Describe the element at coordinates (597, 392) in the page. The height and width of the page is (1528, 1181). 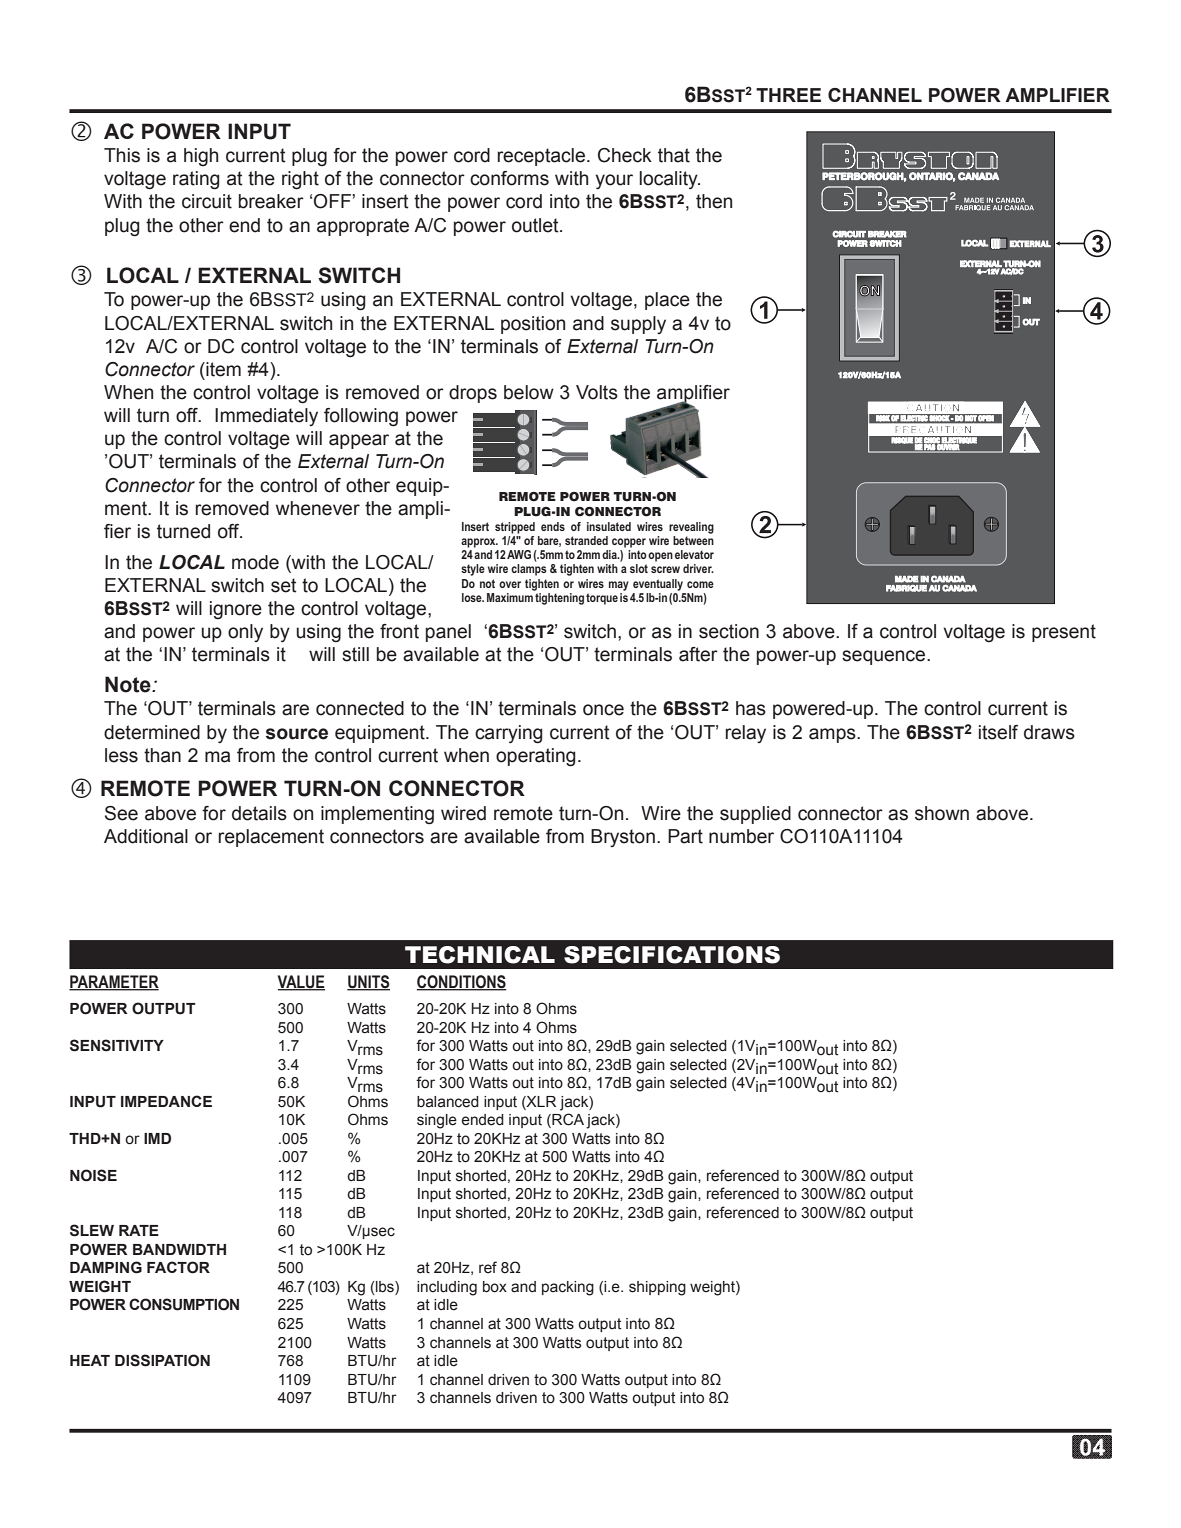
I see `Volts` at that location.
